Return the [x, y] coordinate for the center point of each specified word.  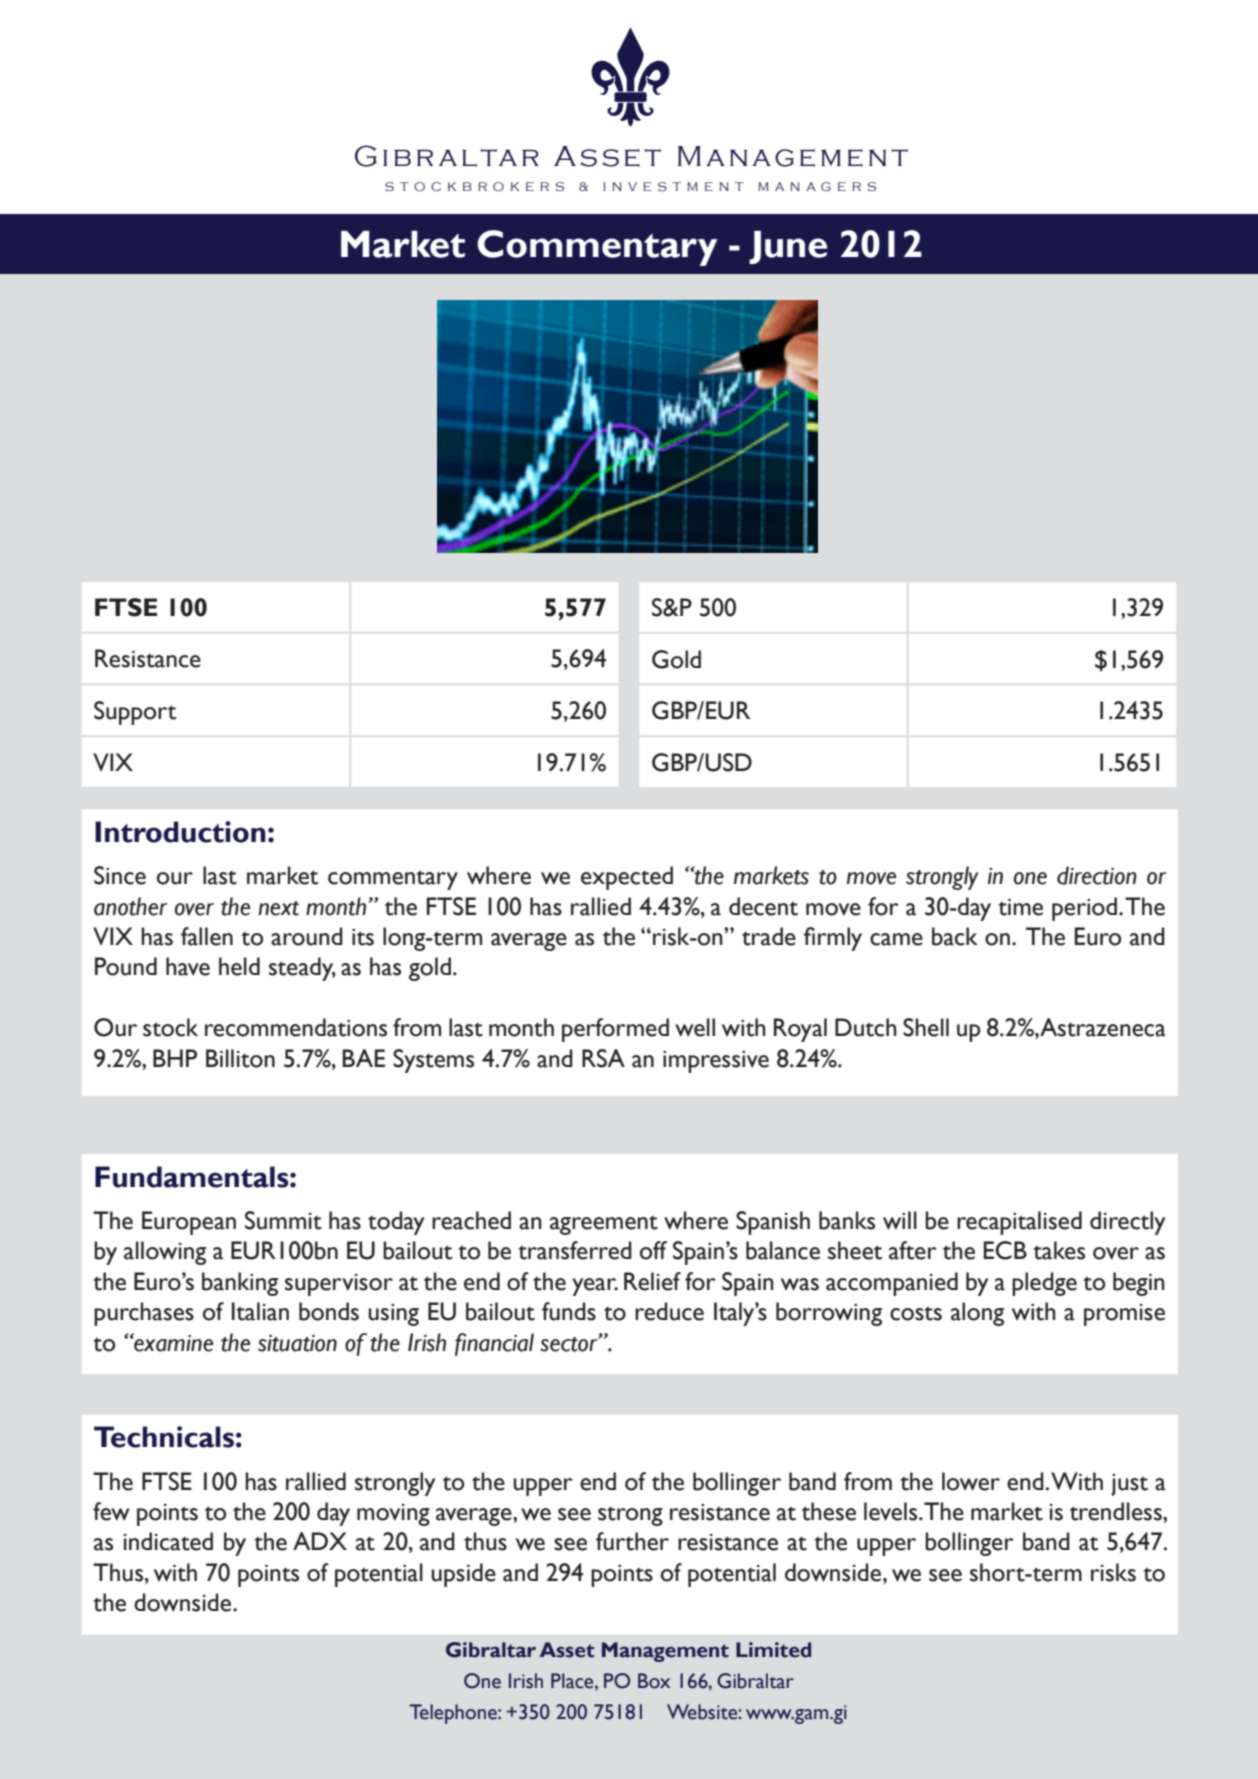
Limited [773, 1650]
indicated [168, 1541]
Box [654, 1681]
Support [135, 713]
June [788, 247]
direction [1097, 875]
